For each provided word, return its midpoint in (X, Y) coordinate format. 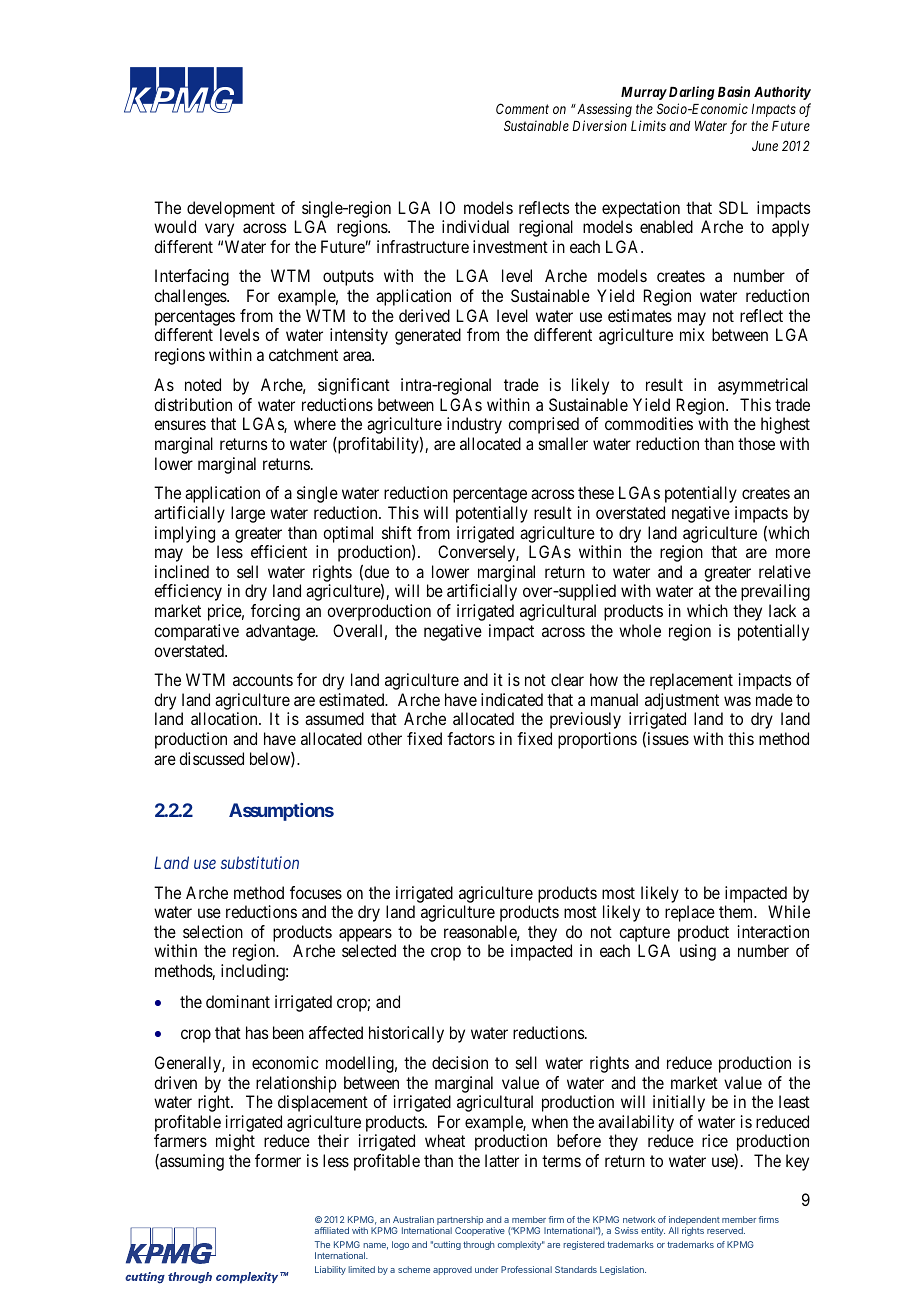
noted (203, 384)
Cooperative (480, 1231)
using (698, 952)
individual (475, 226)
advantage (281, 632)
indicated (512, 699)
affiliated (331, 1230)
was (737, 701)
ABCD (183, 90)
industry (474, 425)
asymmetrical (763, 386)
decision (460, 1062)
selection (213, 931)
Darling (690, 93)
